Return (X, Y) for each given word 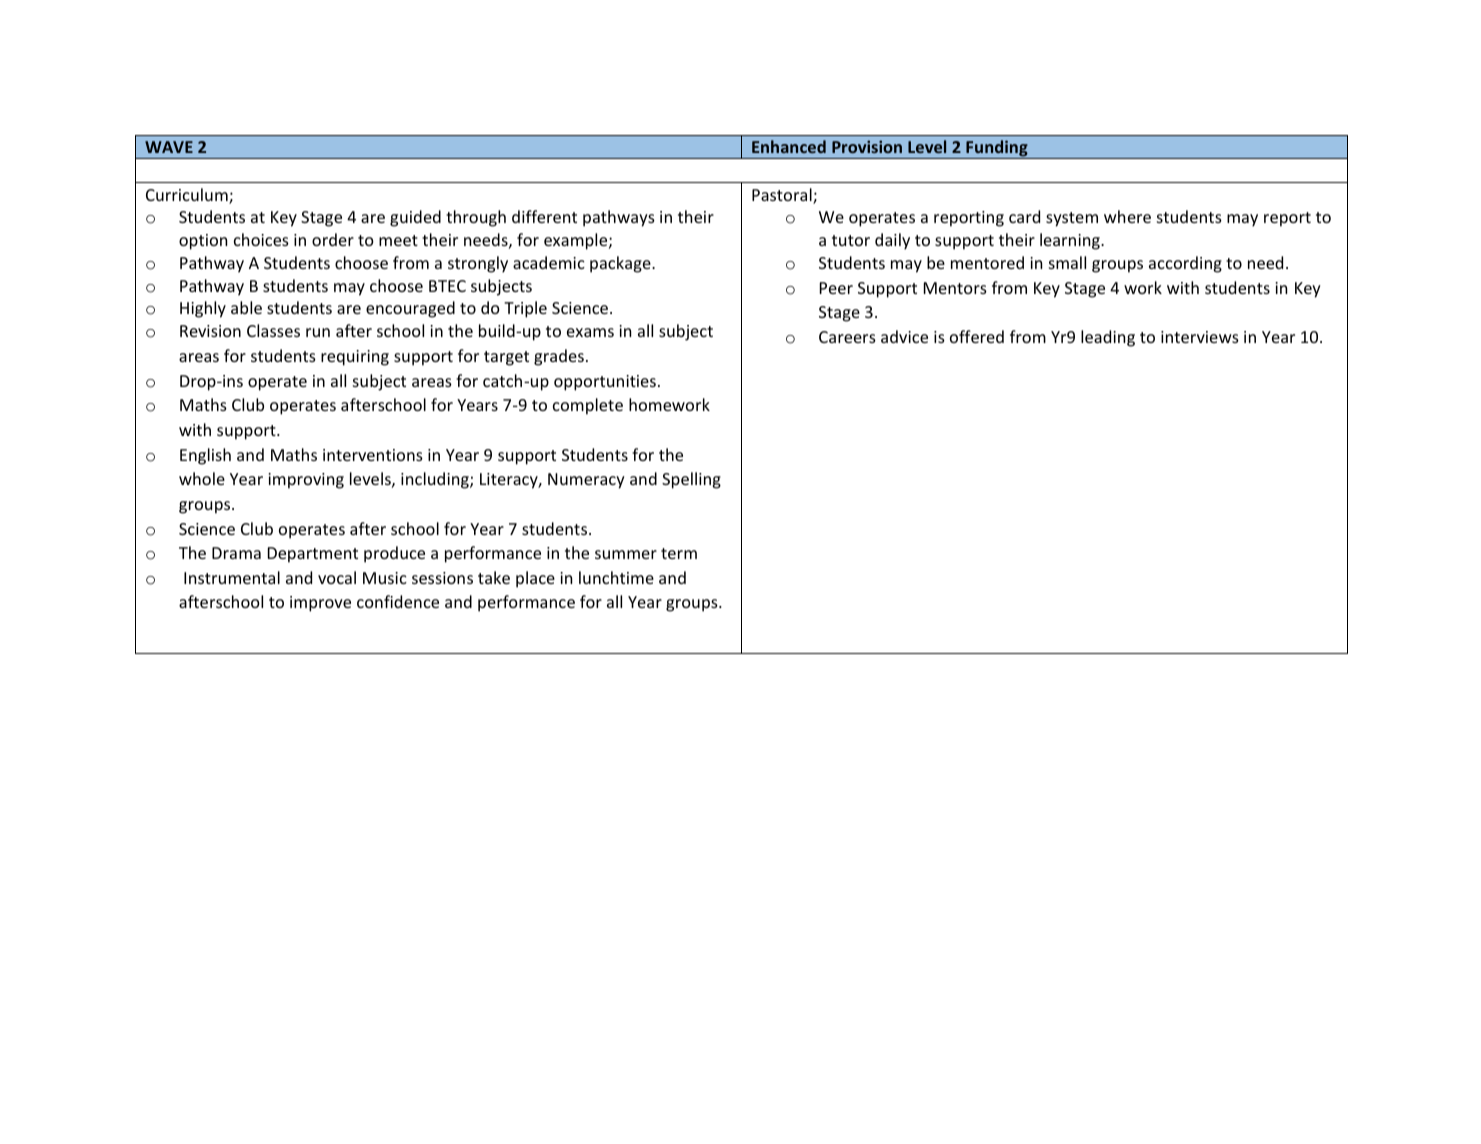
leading (1108, 338)
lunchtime (616, 577)
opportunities (605, 383)
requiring (355, 358)
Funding (997, 149)
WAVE (169, 147)
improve (320, 604)
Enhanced (789, 146)
